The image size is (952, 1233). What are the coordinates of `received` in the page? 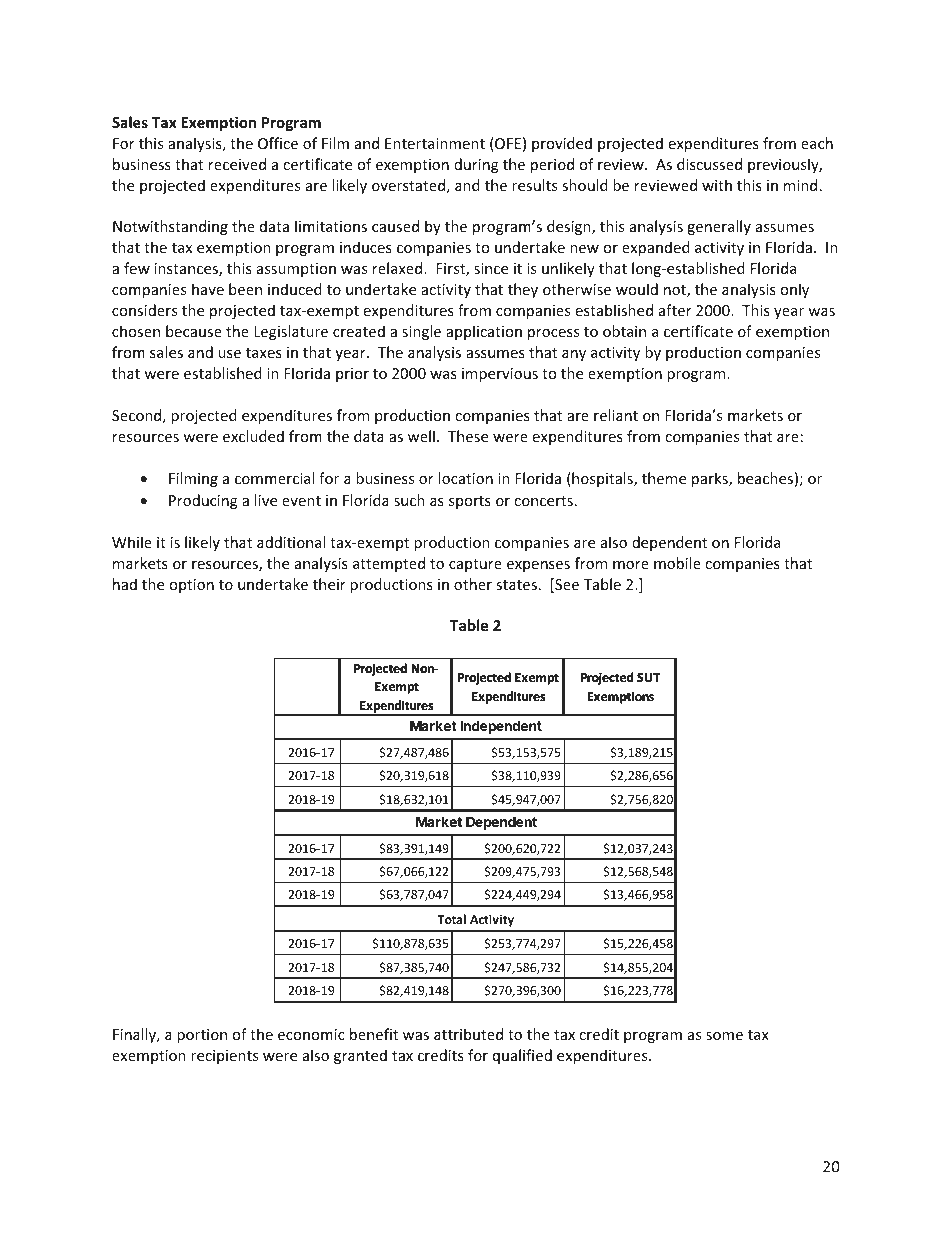 It's located at (237, 164).
